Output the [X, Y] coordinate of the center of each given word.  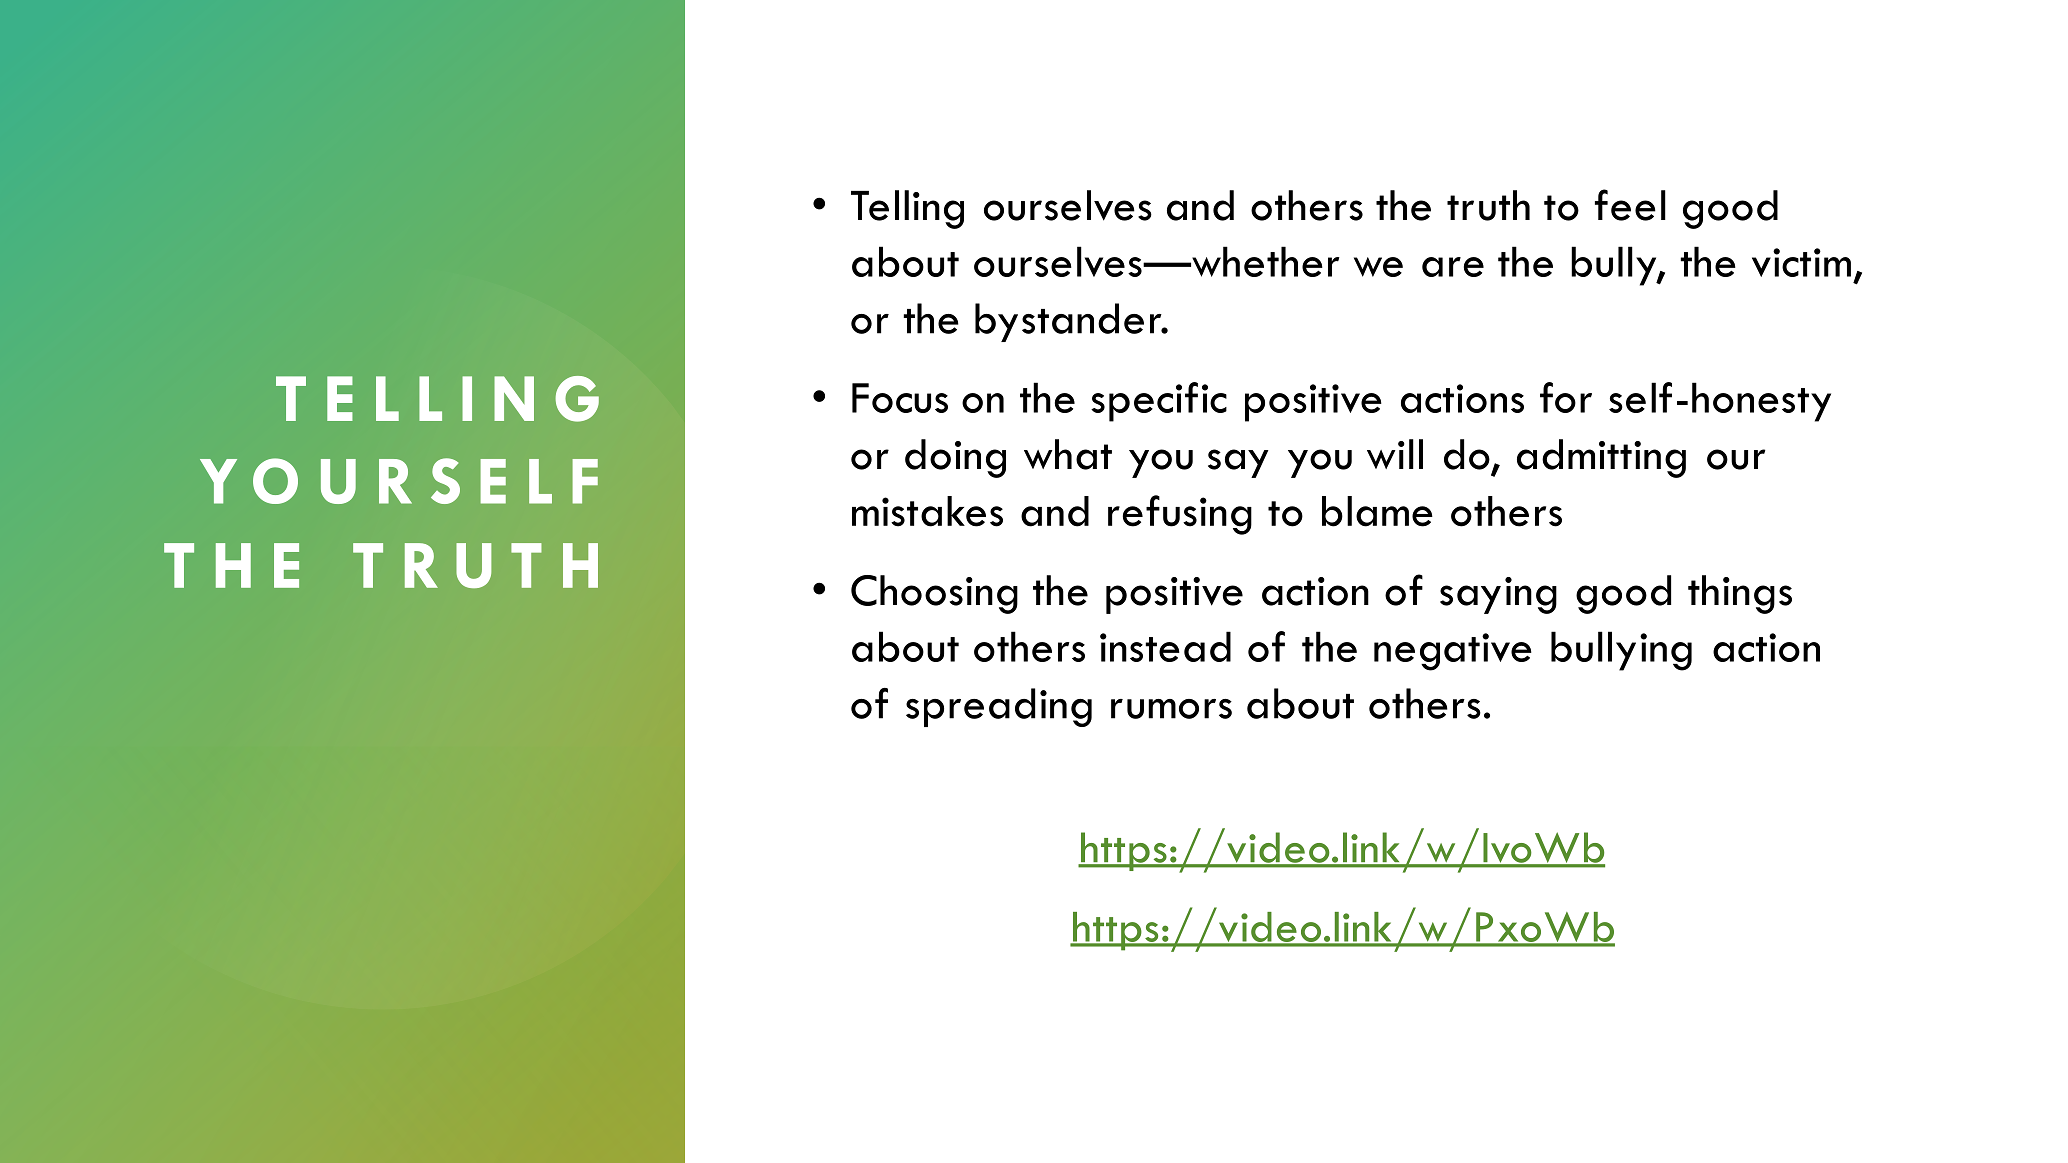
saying [1498, 595]
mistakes [927, 511]
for [1566, 397]
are [1453, 267]
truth [1488, 205]
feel [1630, 205]
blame [1377, 511]
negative [1453, 652]
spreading [999, 707]
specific [1159, 402]
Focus [900, 398]
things [1740, 594]
